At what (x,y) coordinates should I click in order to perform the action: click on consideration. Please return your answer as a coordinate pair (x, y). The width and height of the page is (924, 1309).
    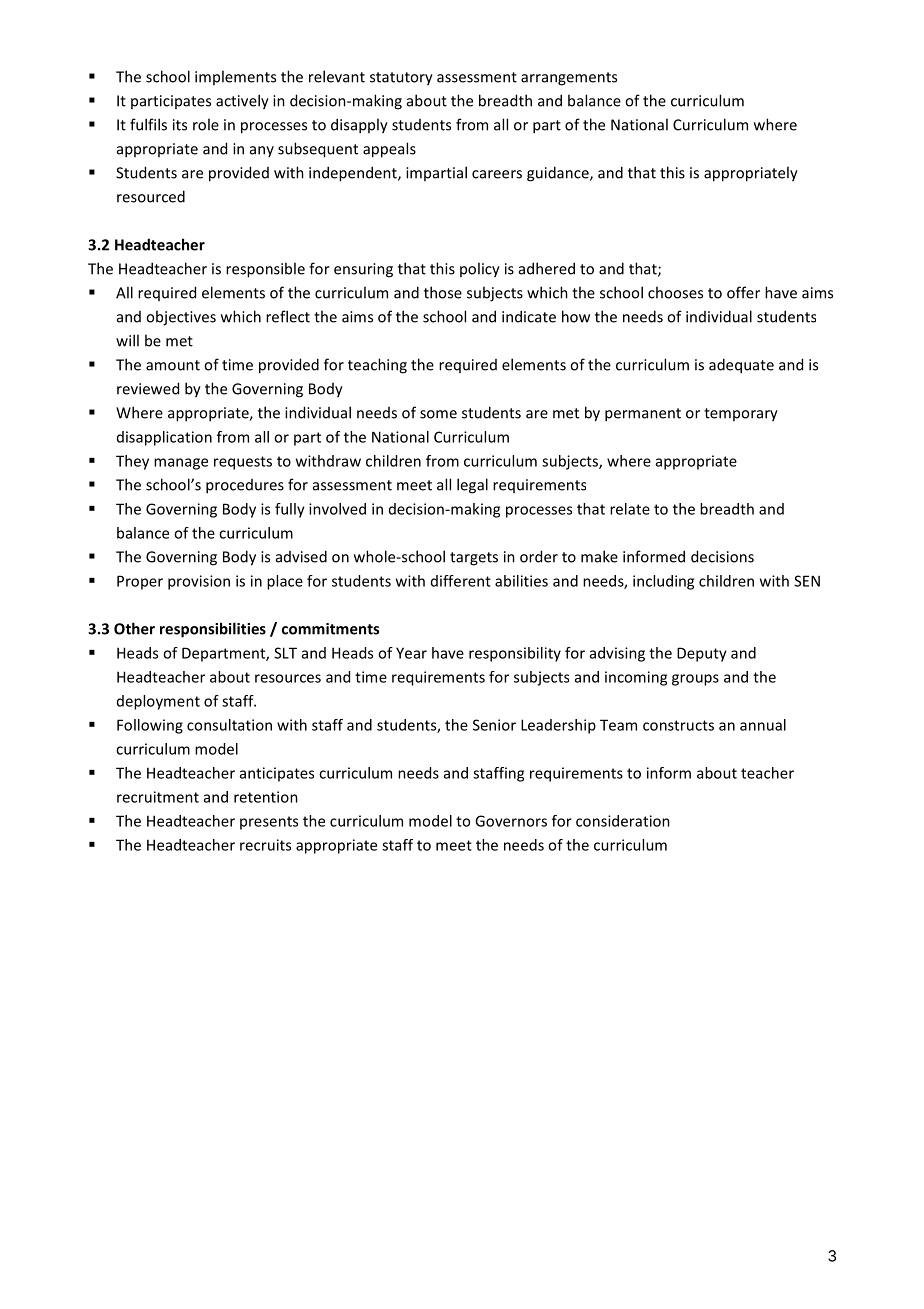
    Looking at the image, I should click on (623, 821).
